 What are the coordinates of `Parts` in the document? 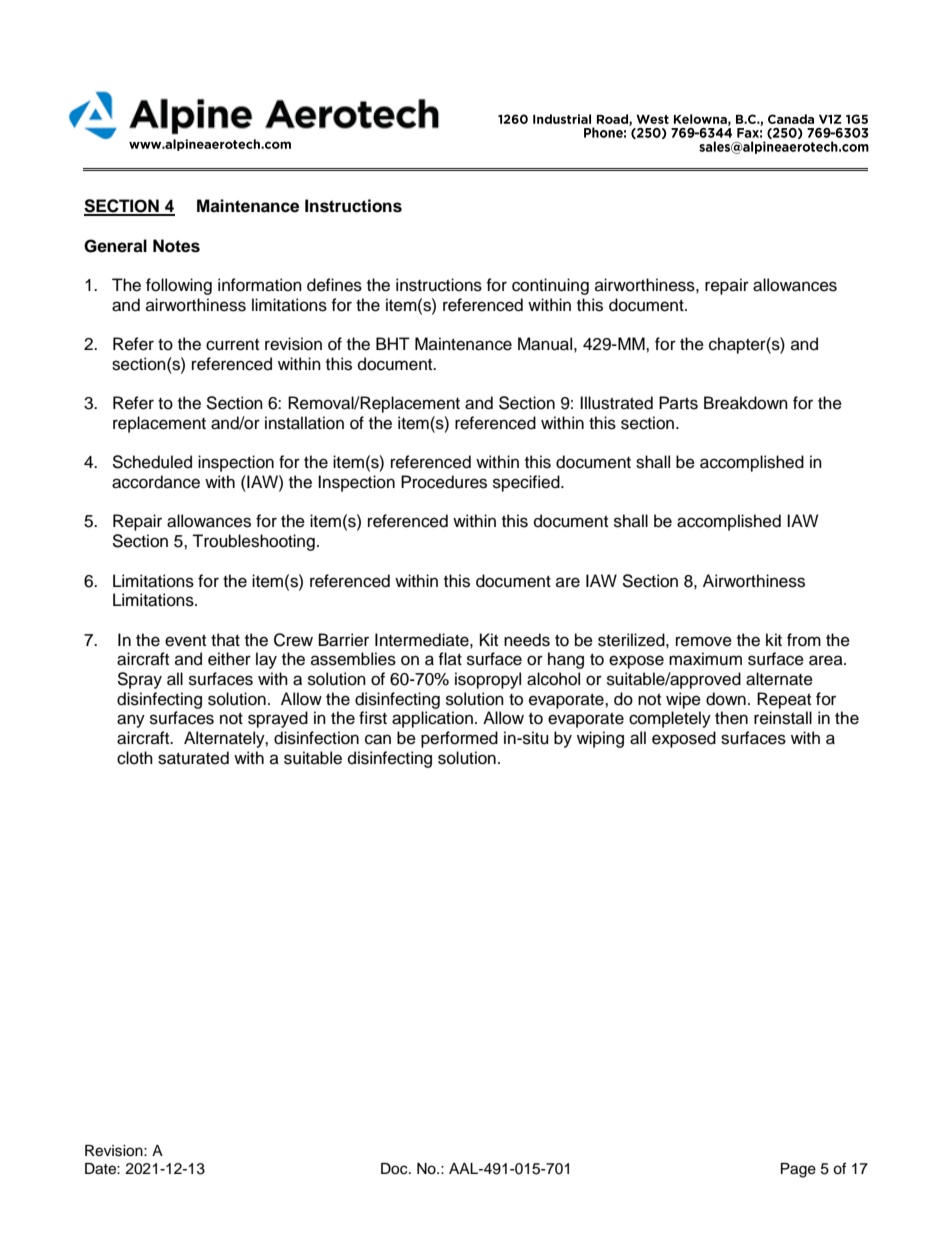 It's located at (678, 403).
